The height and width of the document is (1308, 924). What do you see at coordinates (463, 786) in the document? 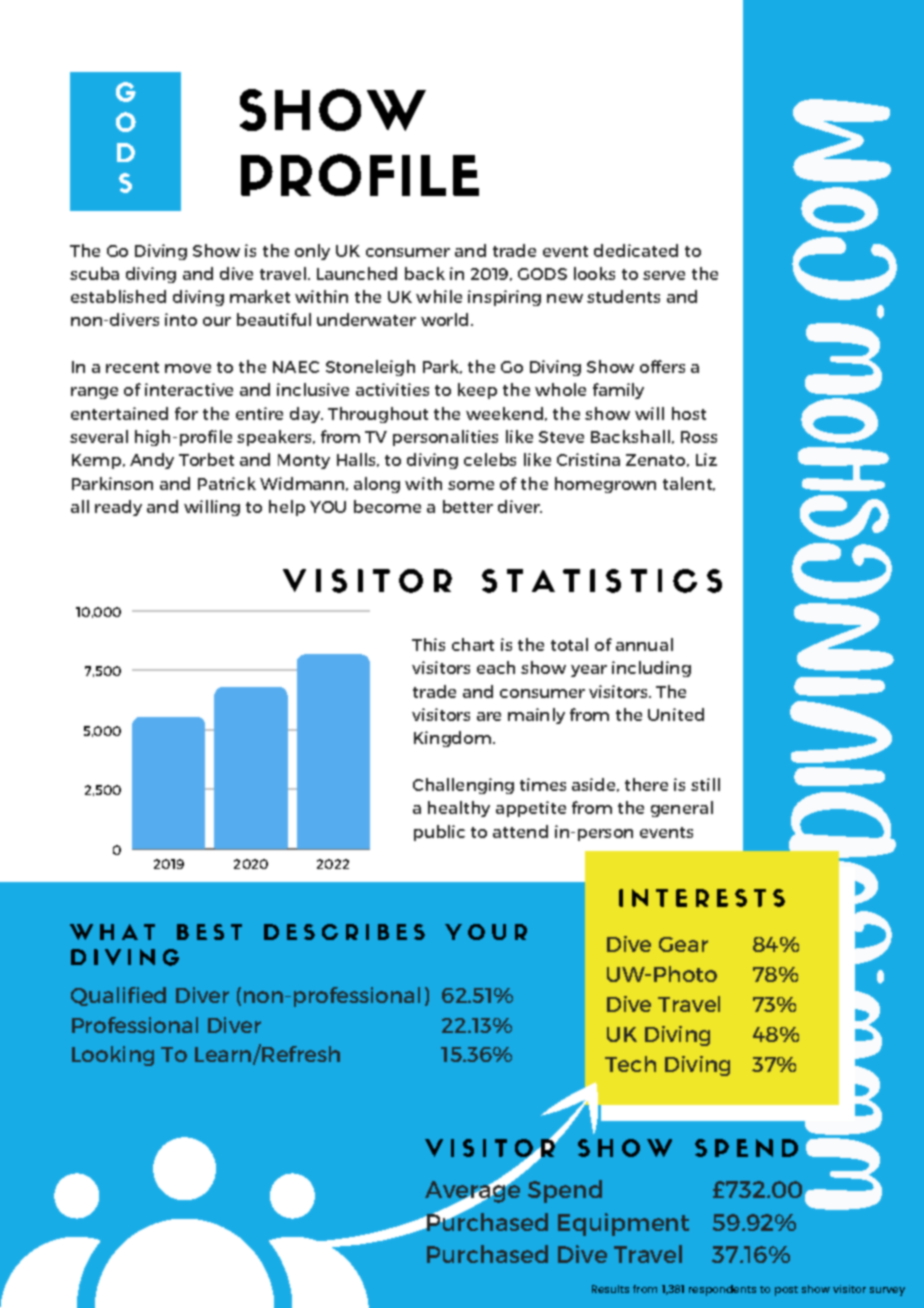
I see `Challenging` at bounding box center [463, 786].
